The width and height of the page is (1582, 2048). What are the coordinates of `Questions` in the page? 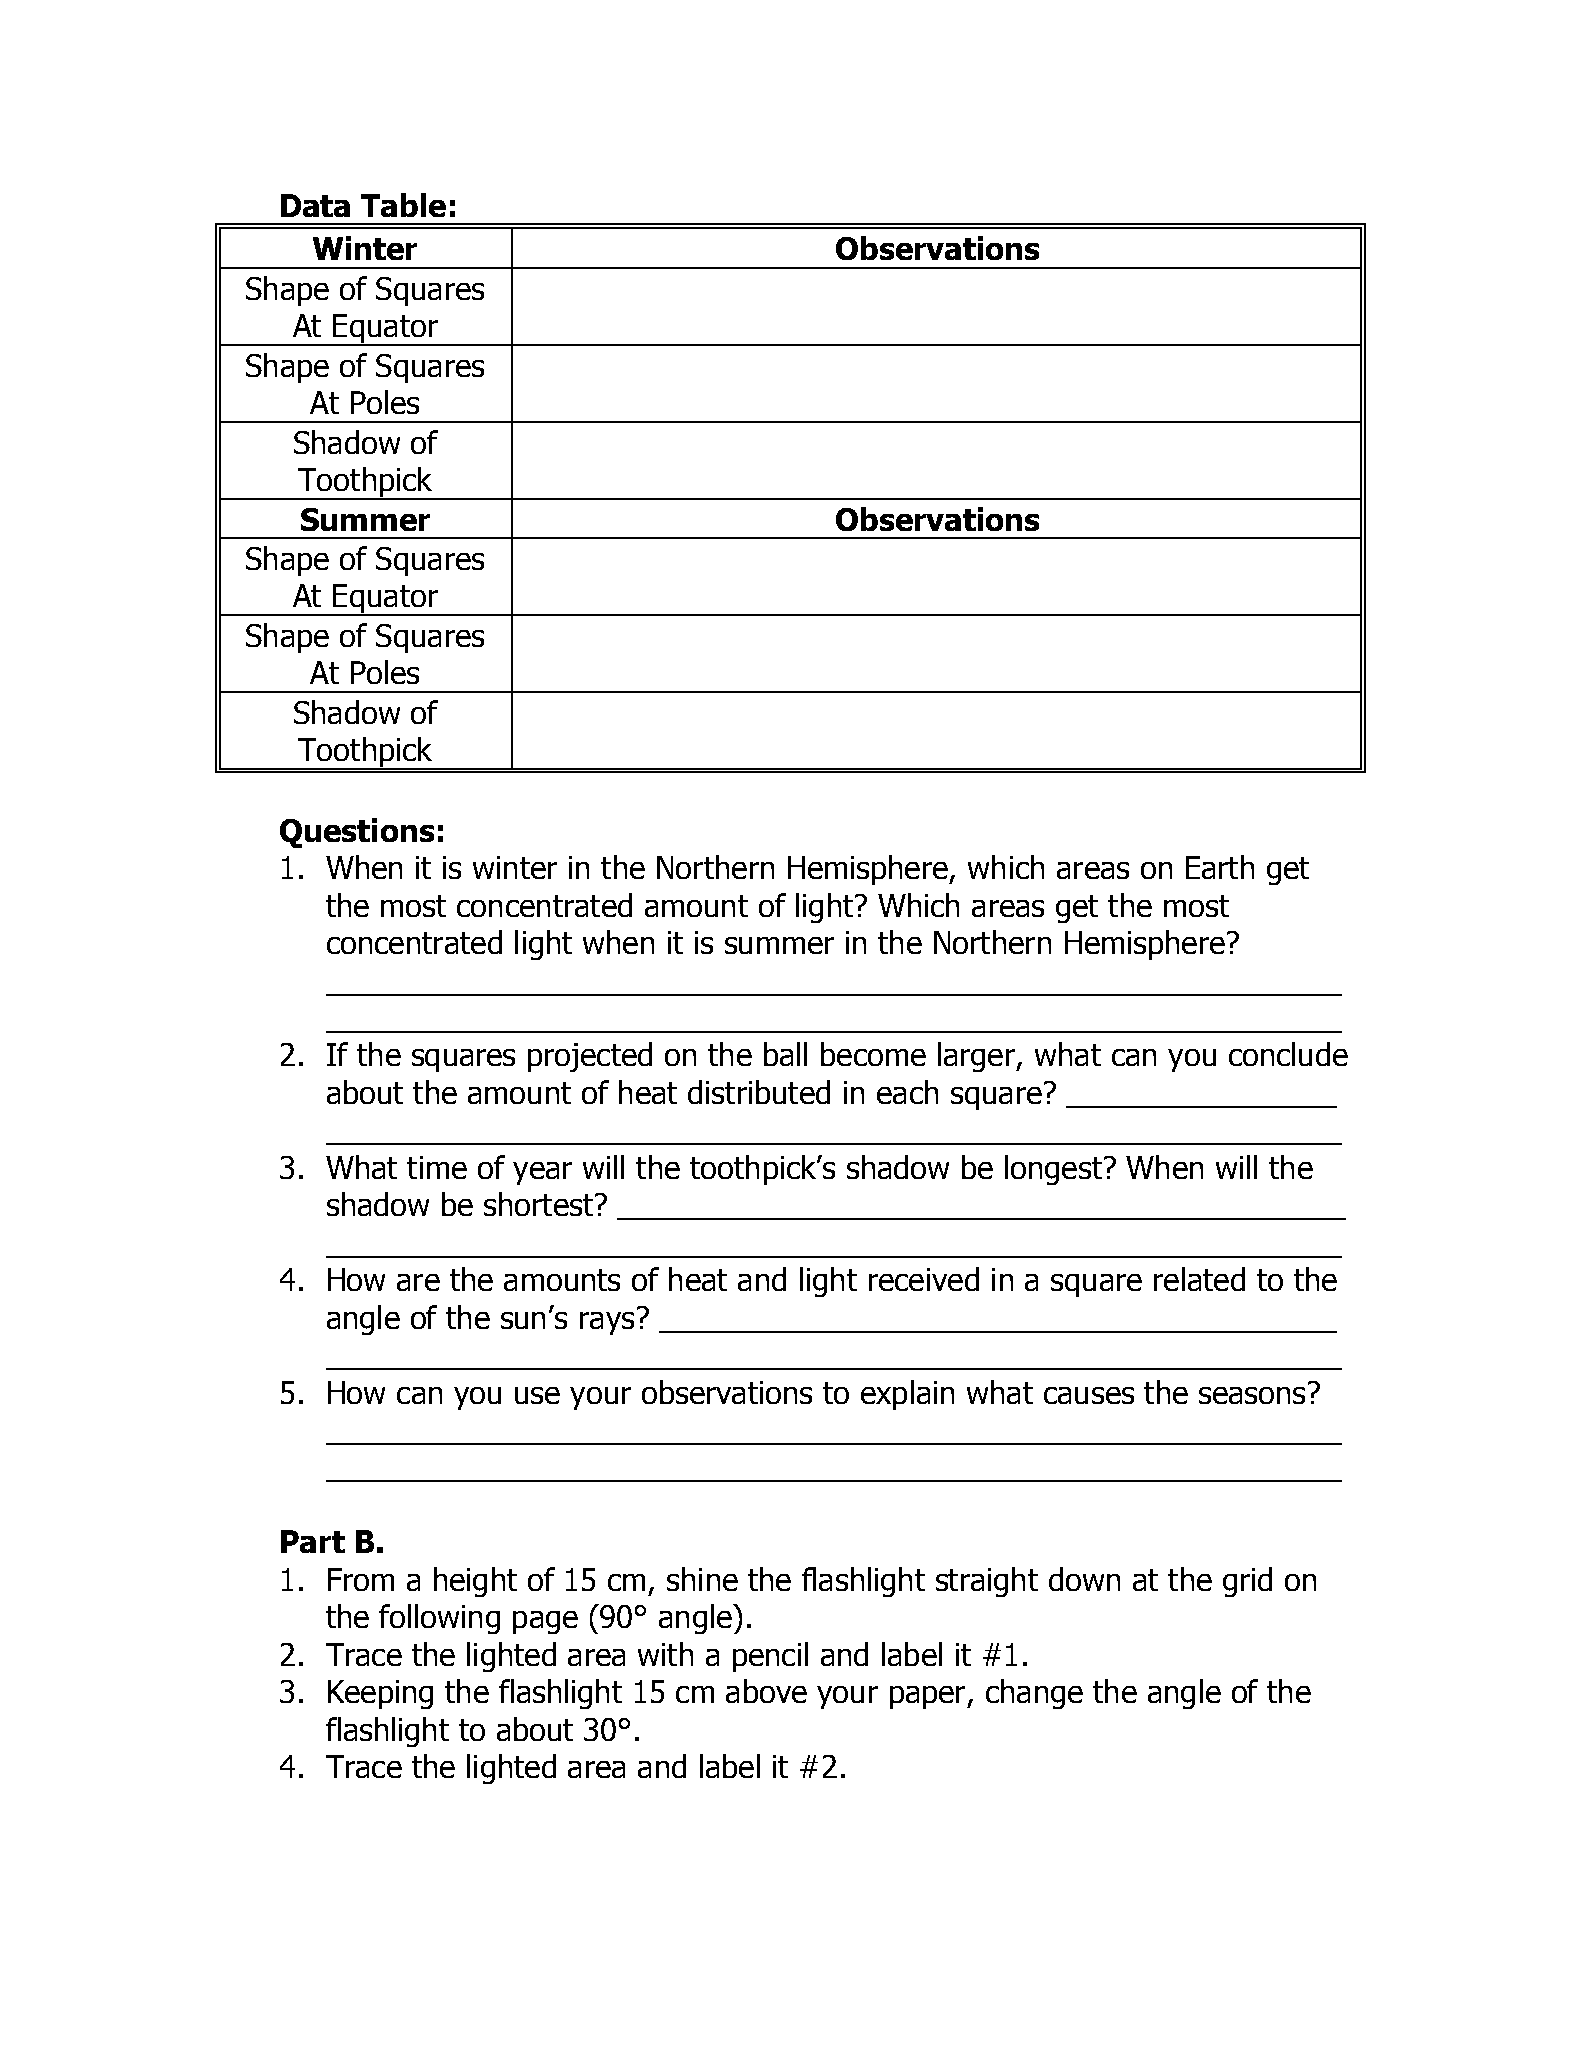 It's located at (357, 833).
